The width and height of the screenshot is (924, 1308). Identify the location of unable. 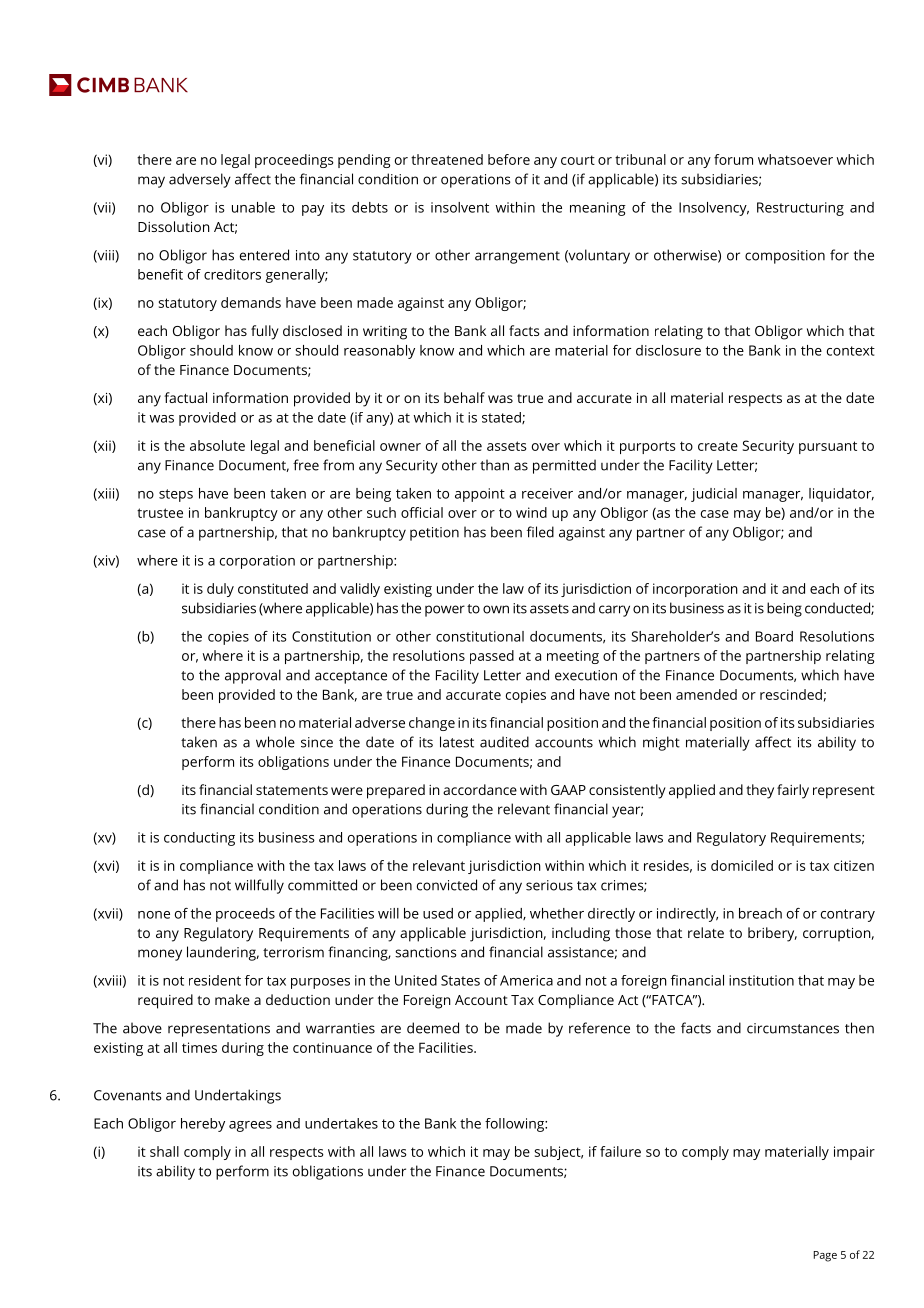
(253, 207).
